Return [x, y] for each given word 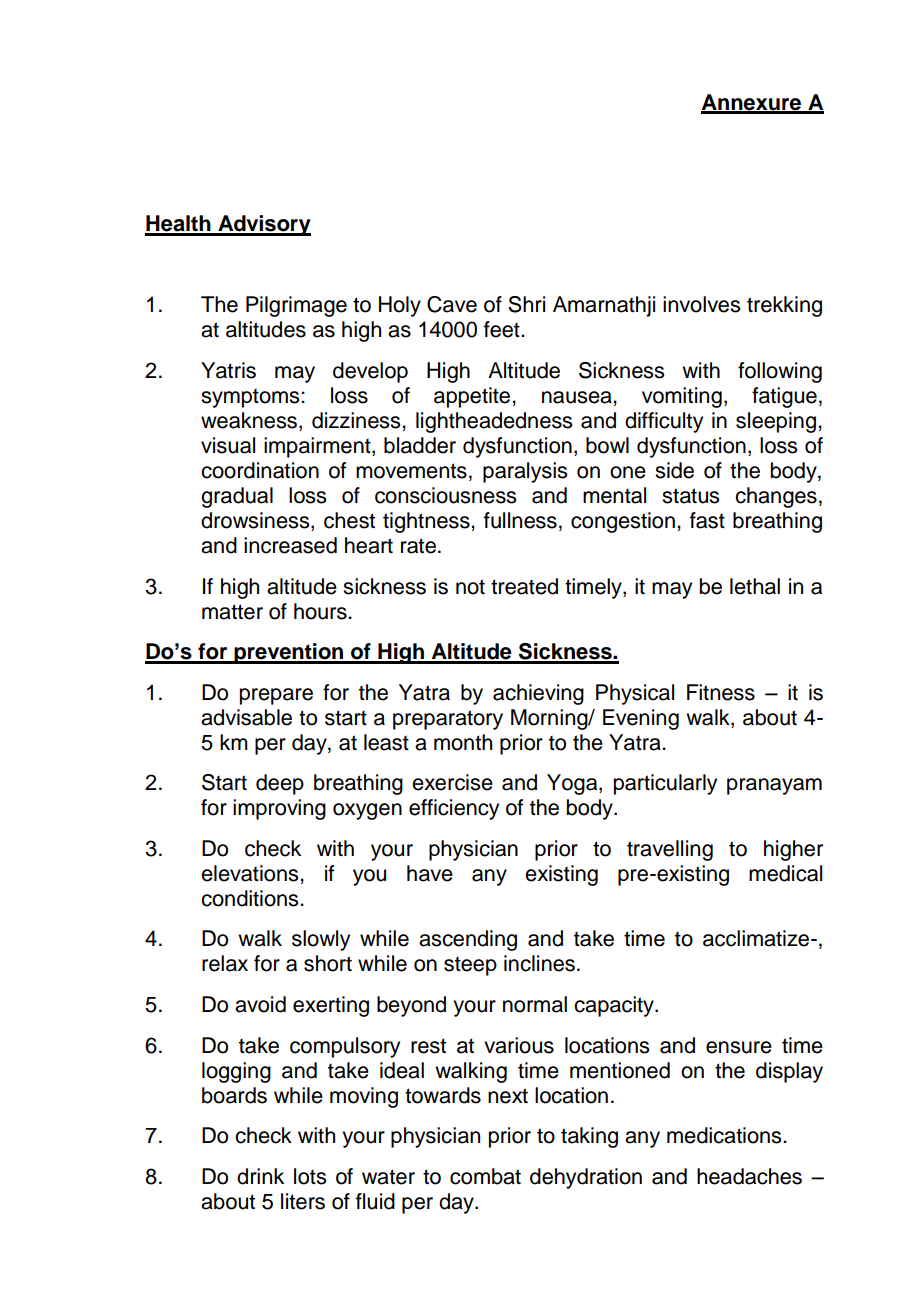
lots [310, 1176]
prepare [276, 696]
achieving [538, 694]
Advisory [263, 225]
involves [701, 304]
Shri [526, 304]
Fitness [721, 692]
